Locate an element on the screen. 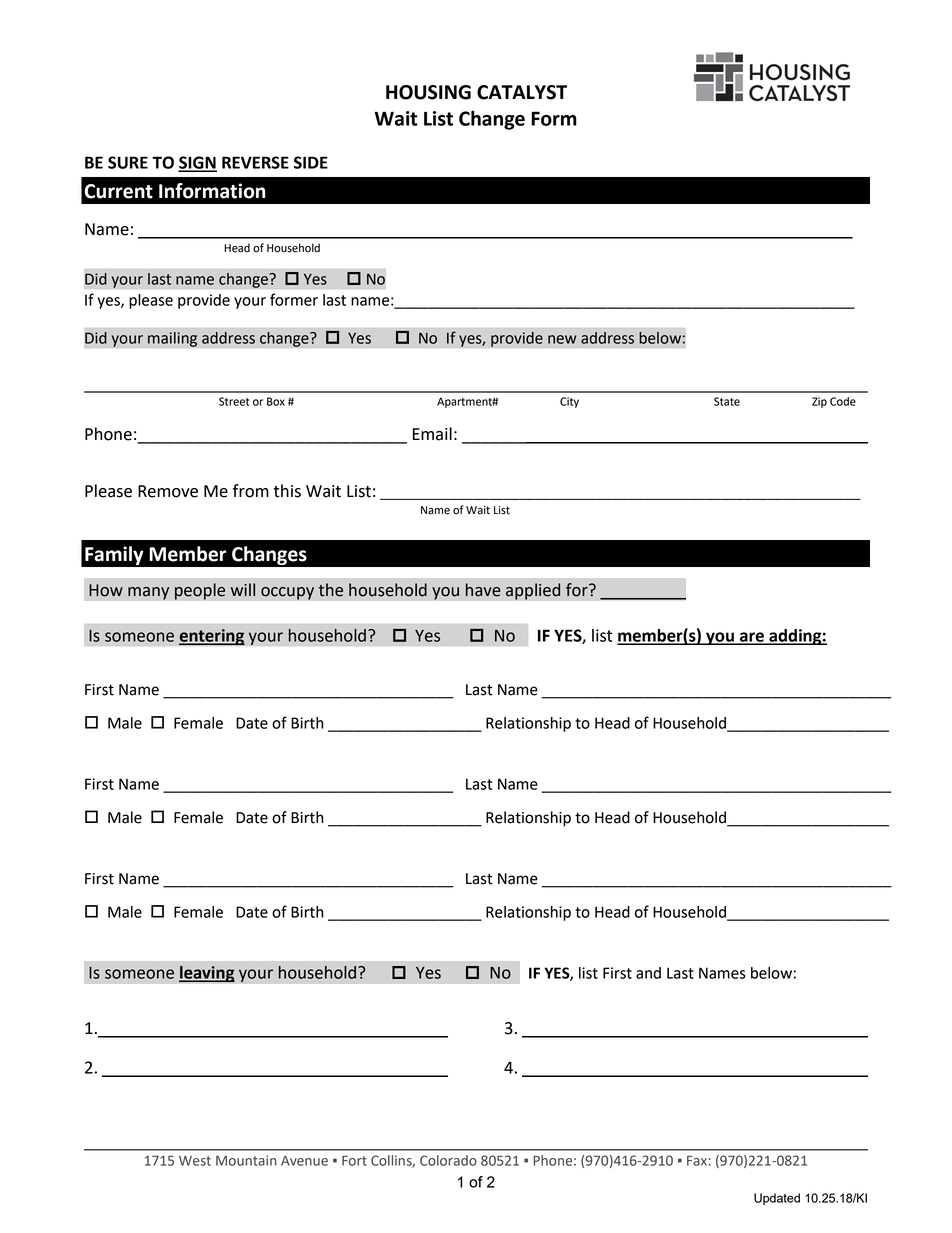  Email is located at coordinates (432, 434).
